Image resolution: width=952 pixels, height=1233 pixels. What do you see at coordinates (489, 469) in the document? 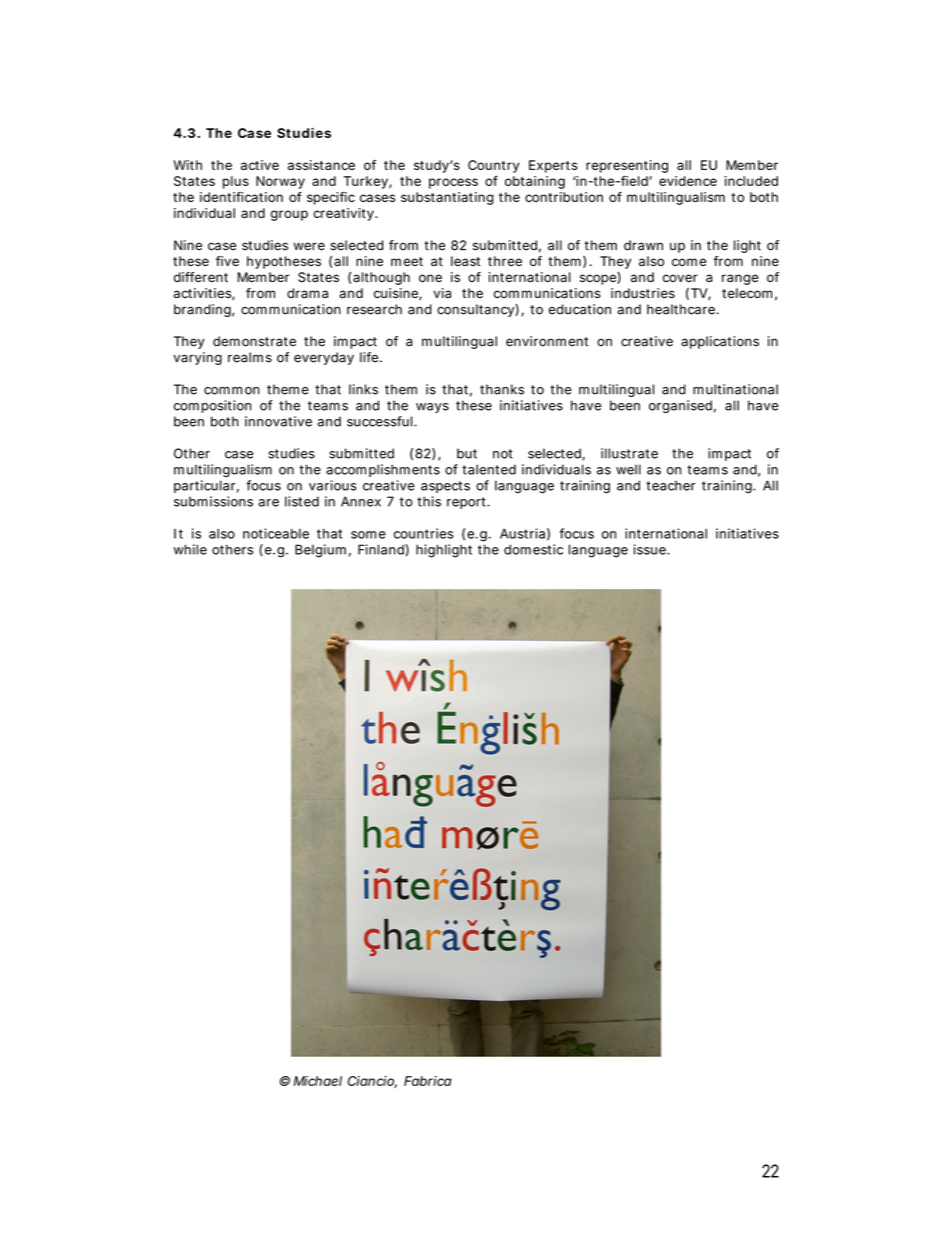
I see `talented` at bounding box center [489, 469].
